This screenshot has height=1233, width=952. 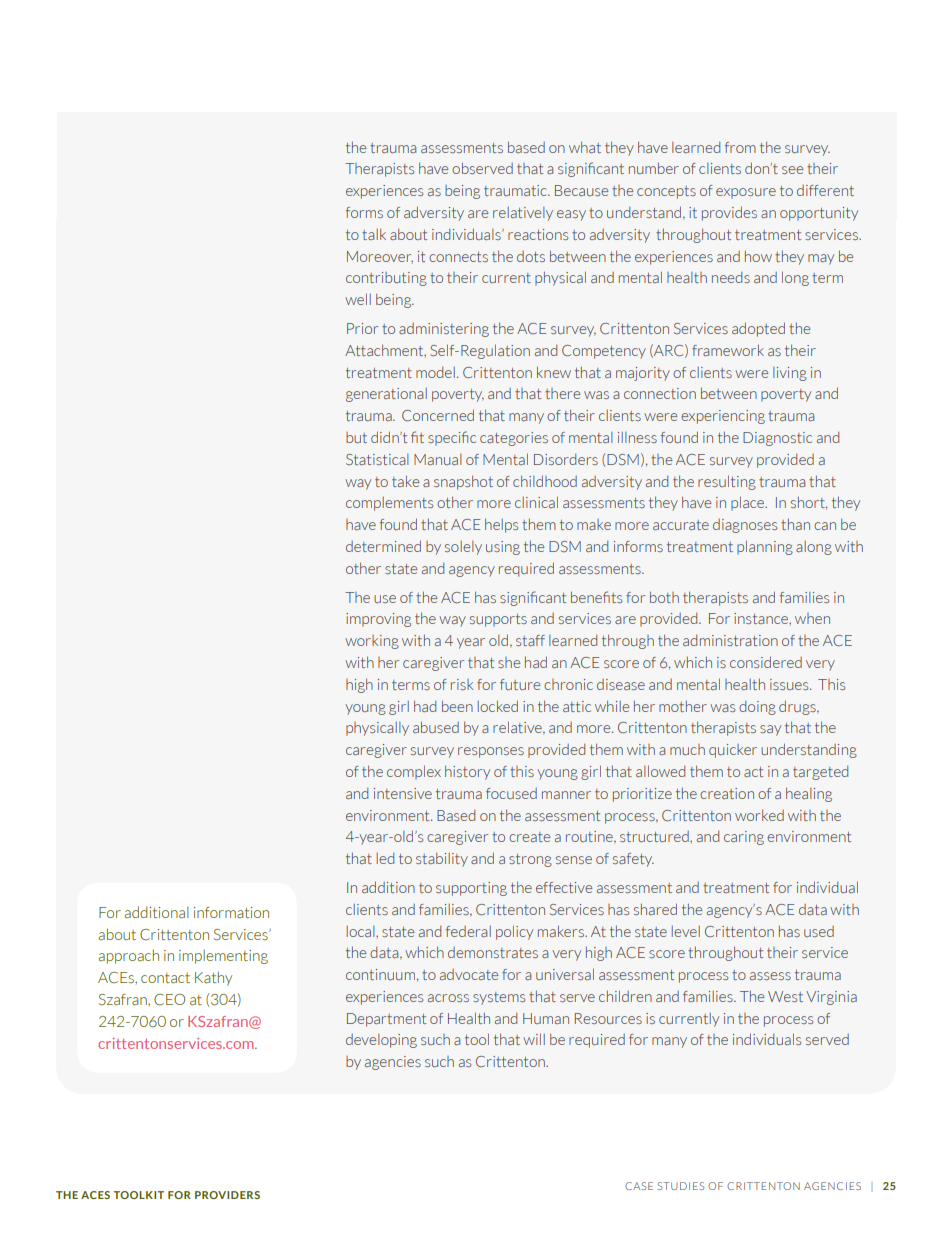 What do you see at coordinates (746, 193) in the screenshot?
I see `exposure` at bounding box center [746, 193].
